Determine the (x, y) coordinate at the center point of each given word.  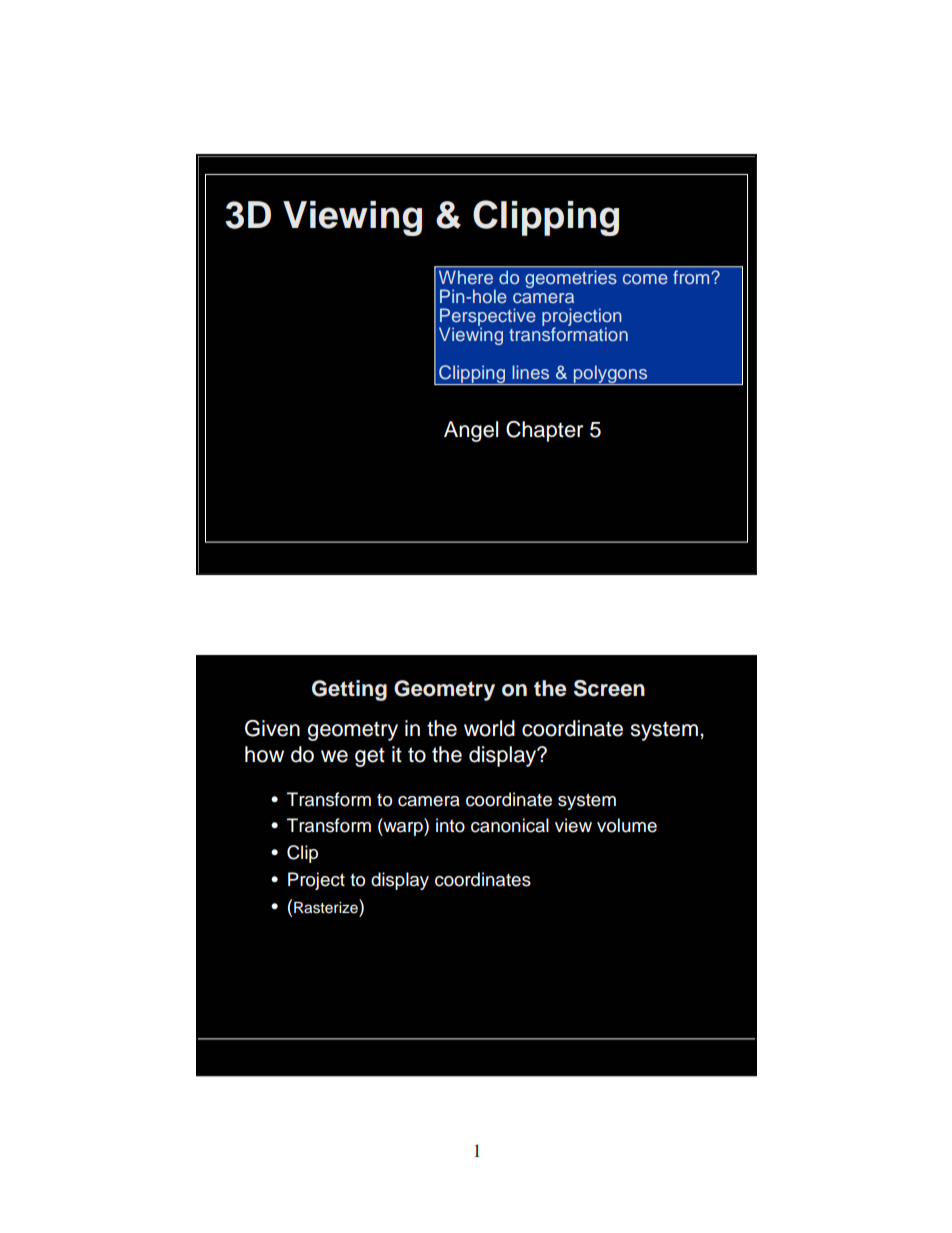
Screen (609, 688)
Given (272, 728)
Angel (471, 431)
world (489, 728)
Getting (349, 690)
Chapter (544, 431)
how (264, 754)
